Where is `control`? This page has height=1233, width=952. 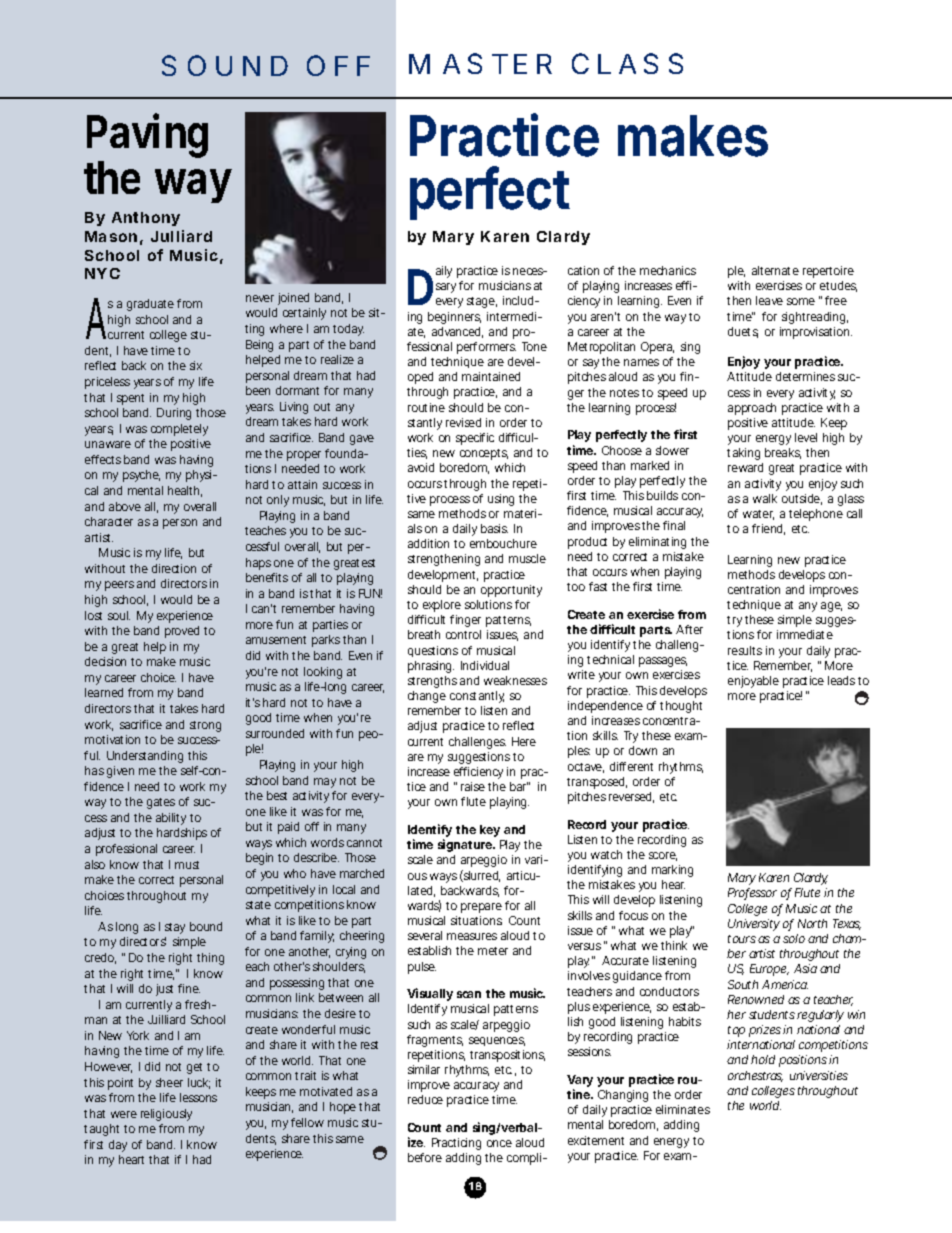 control is located at coordinates (463, 634).
